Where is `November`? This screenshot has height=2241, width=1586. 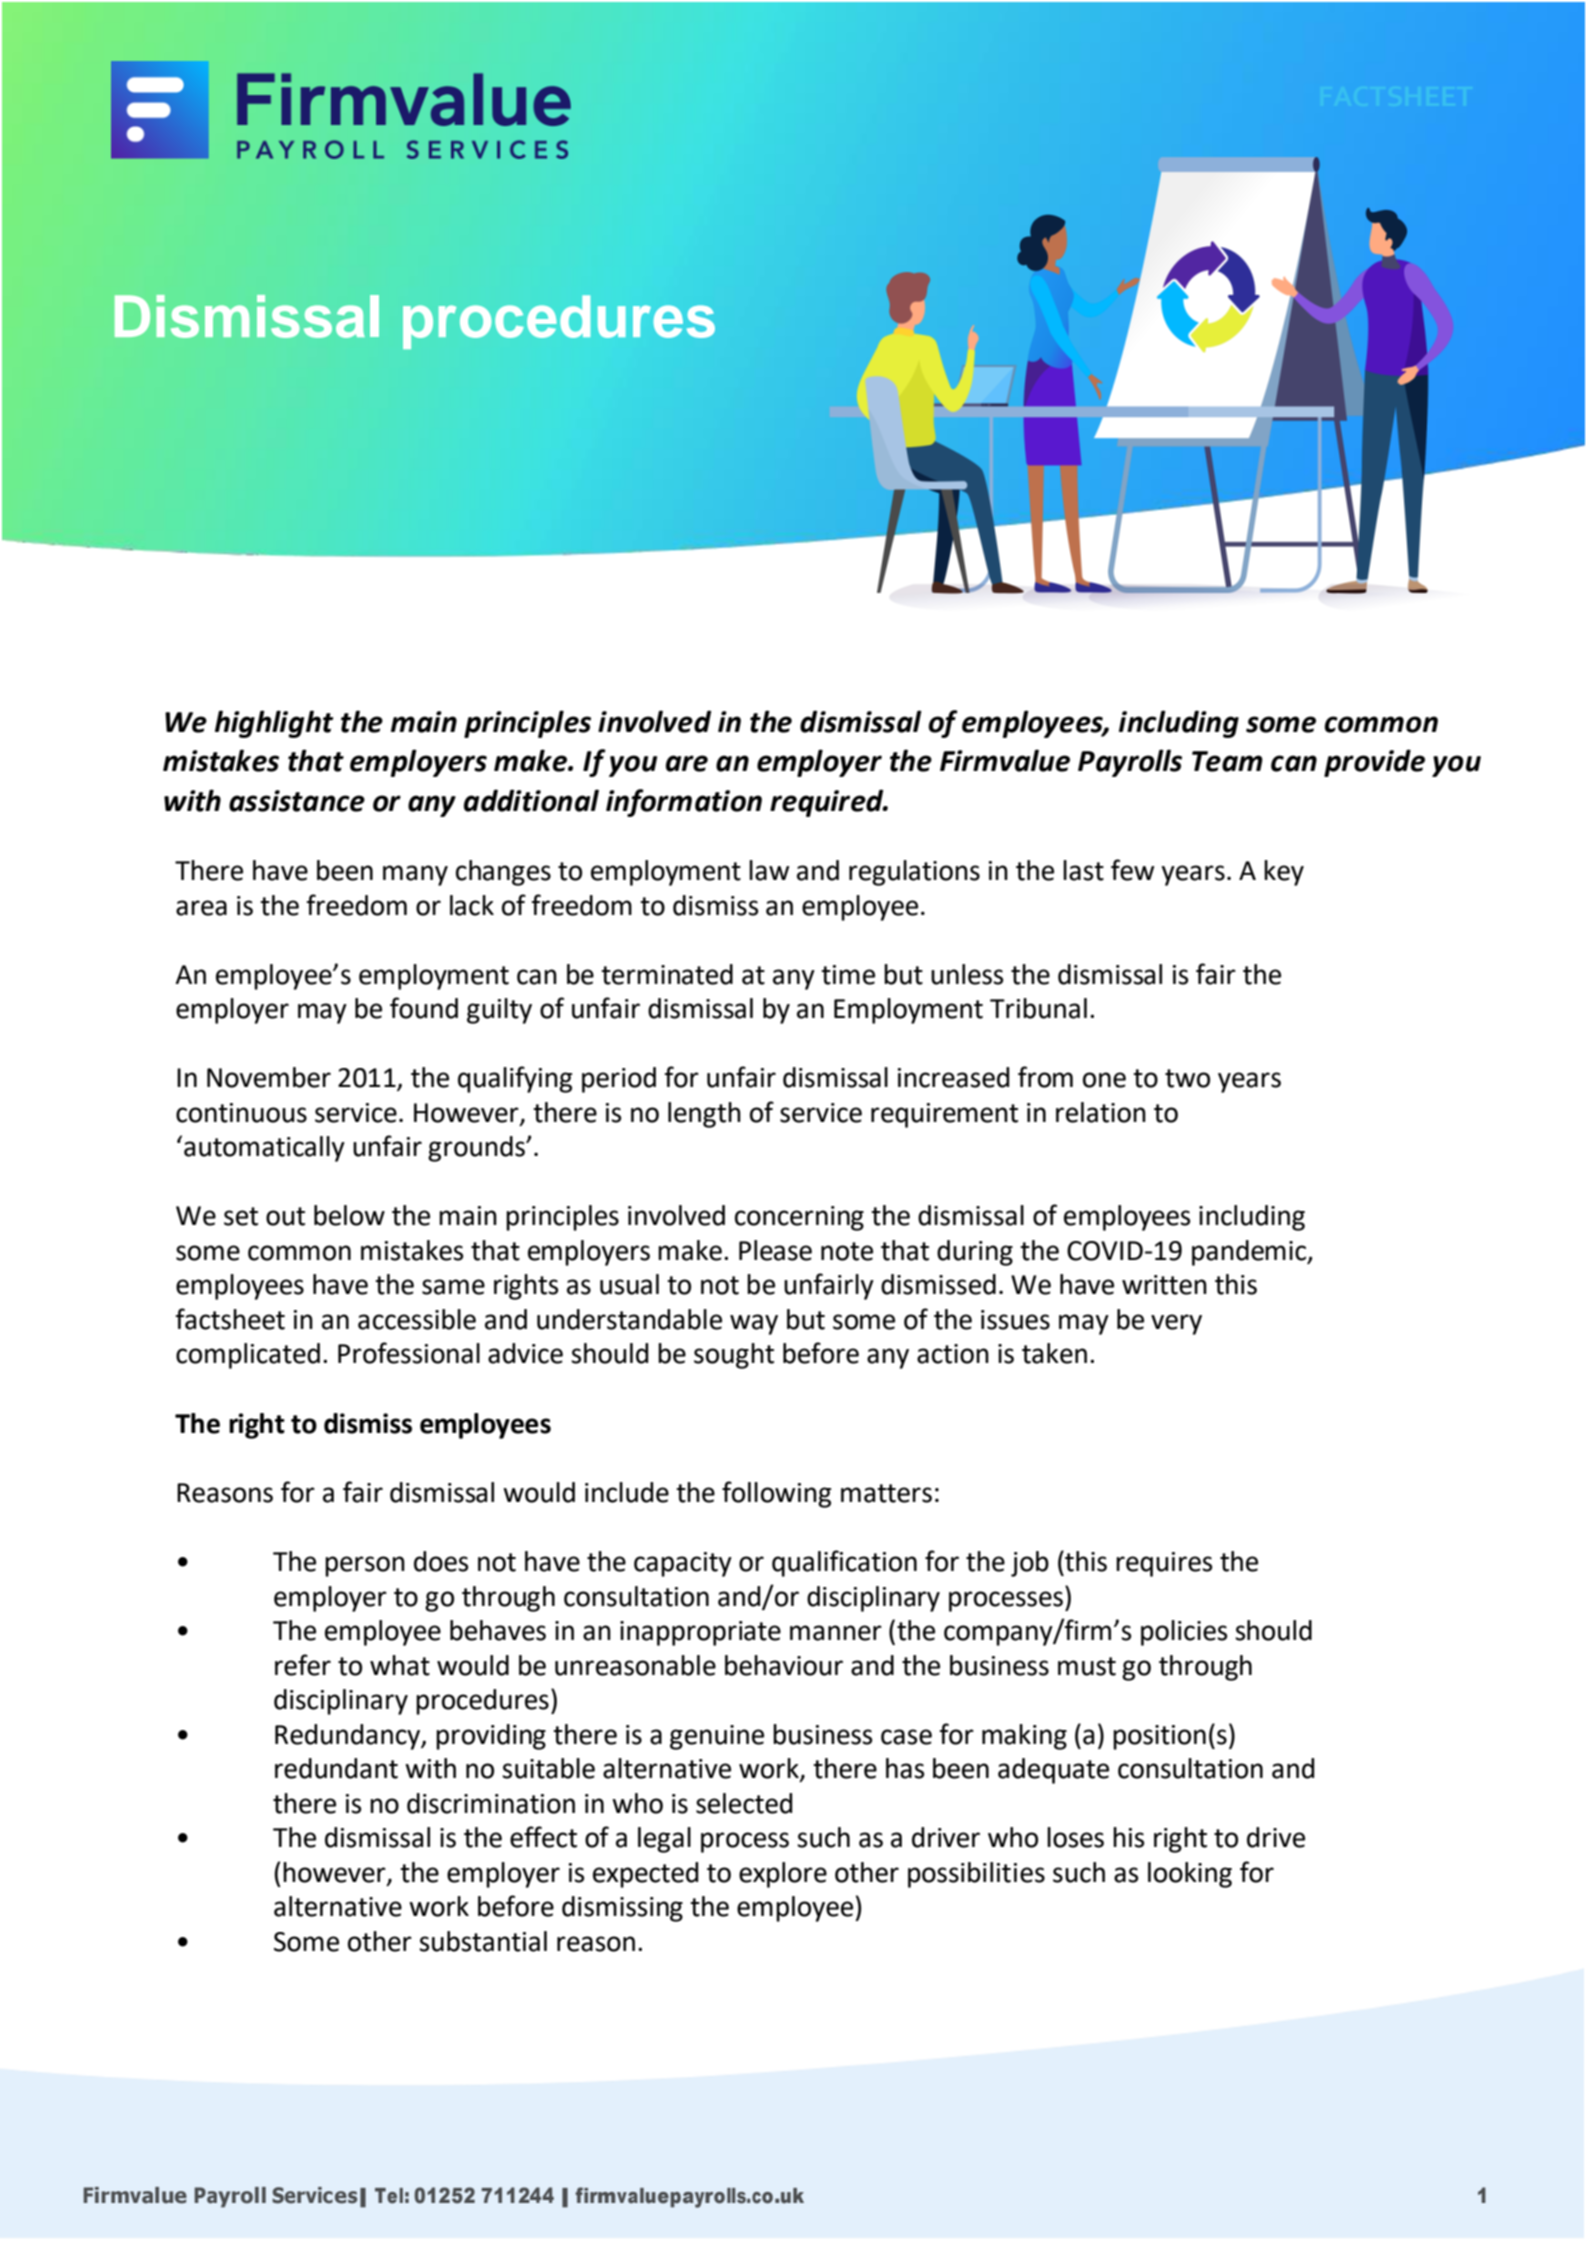
November is located at coordinates (269, 1077).
